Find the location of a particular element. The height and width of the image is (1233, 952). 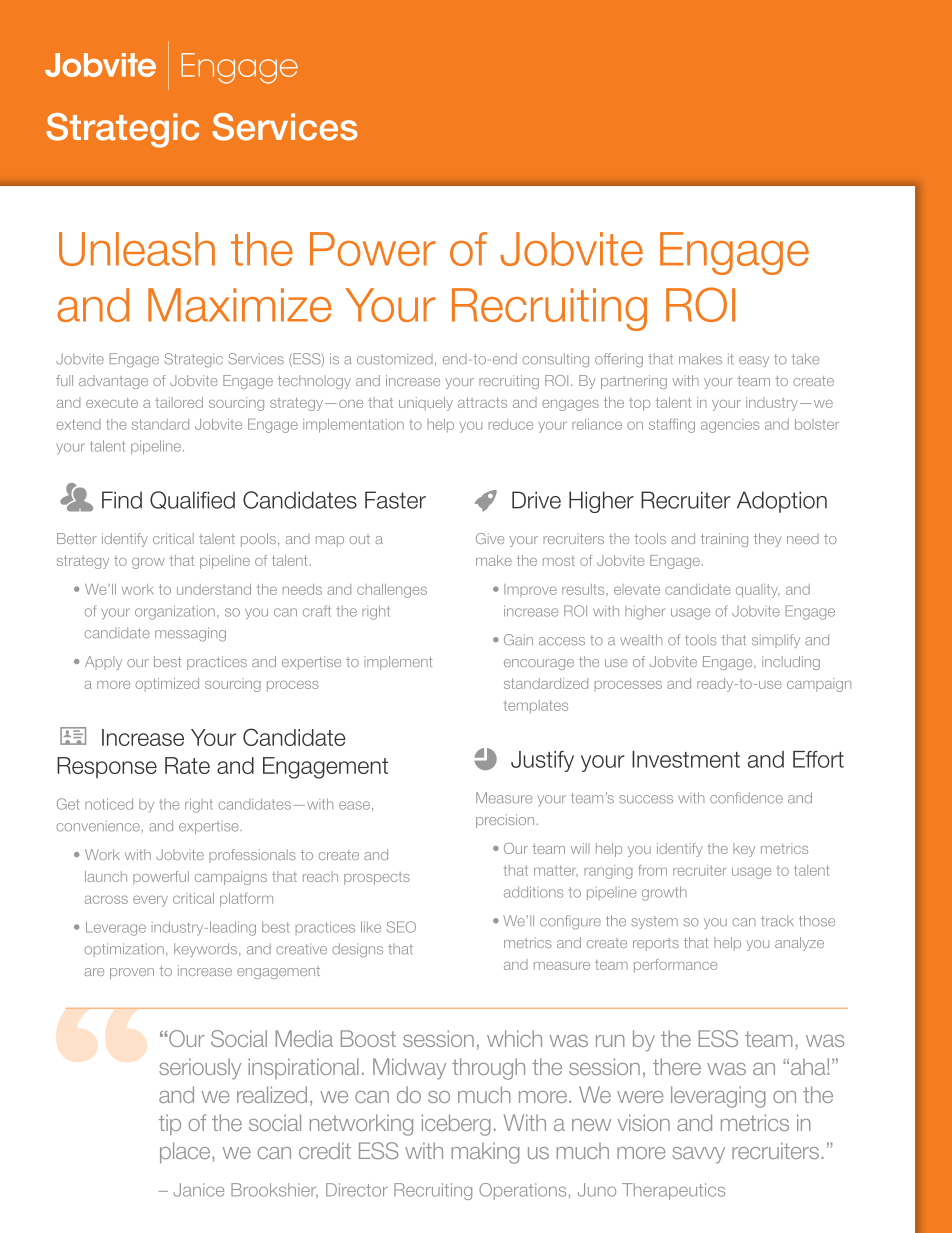

Unleash is located at coordinates (137, 249).
